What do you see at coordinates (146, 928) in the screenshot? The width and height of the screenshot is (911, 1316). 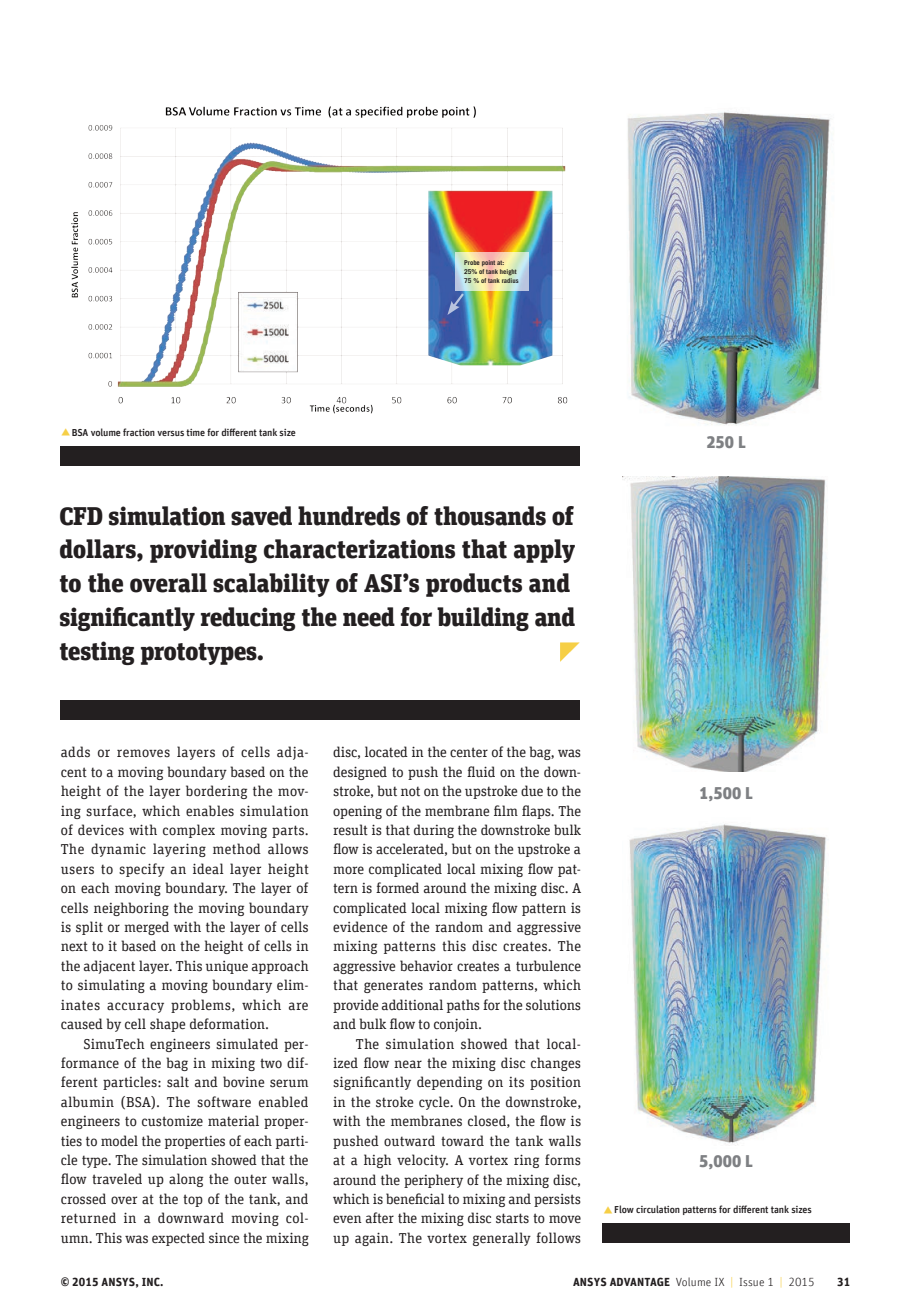 I see `merged` at bounding box center [146, 928].
